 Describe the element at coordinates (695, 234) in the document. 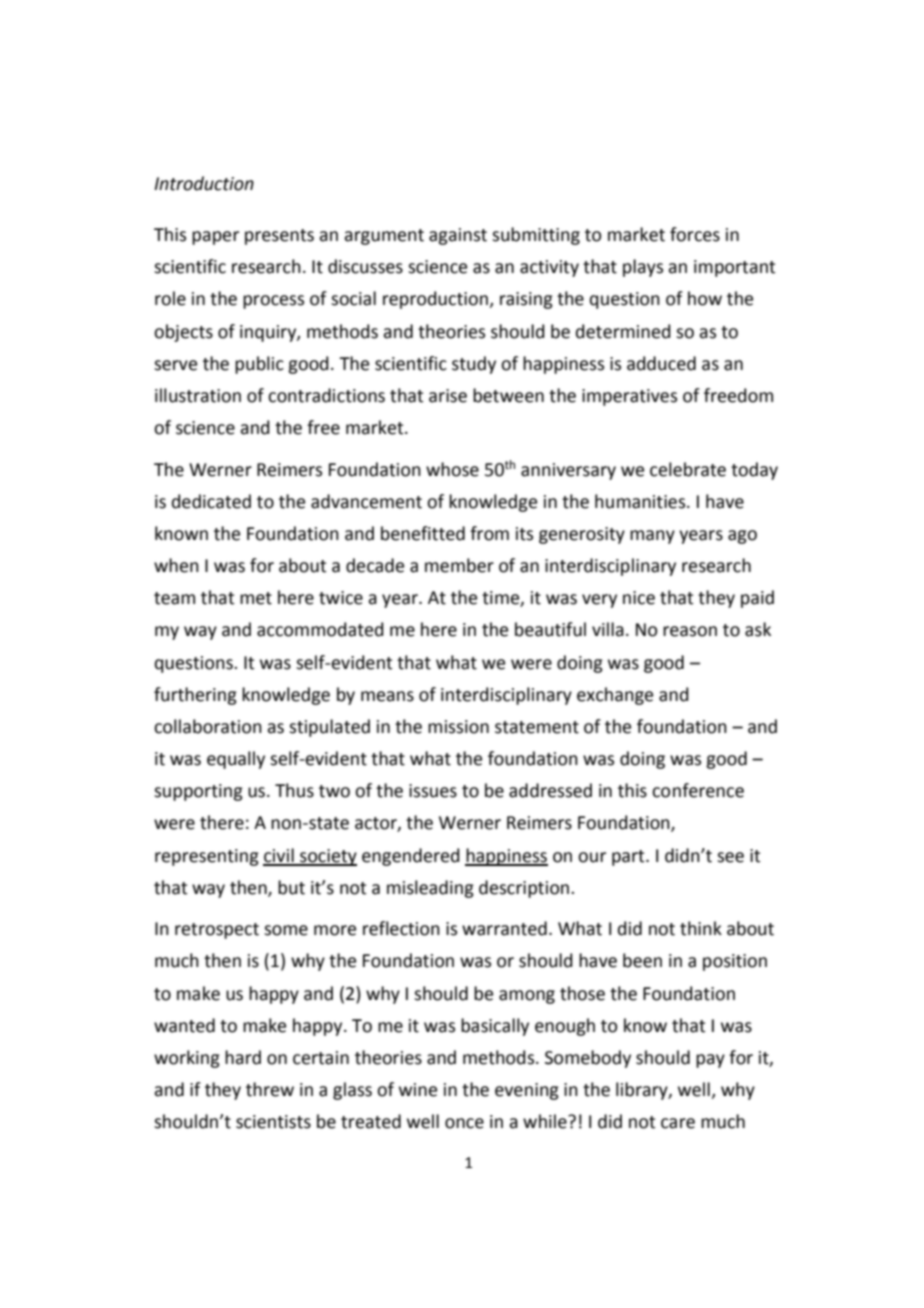

I see `forces` at that location.
